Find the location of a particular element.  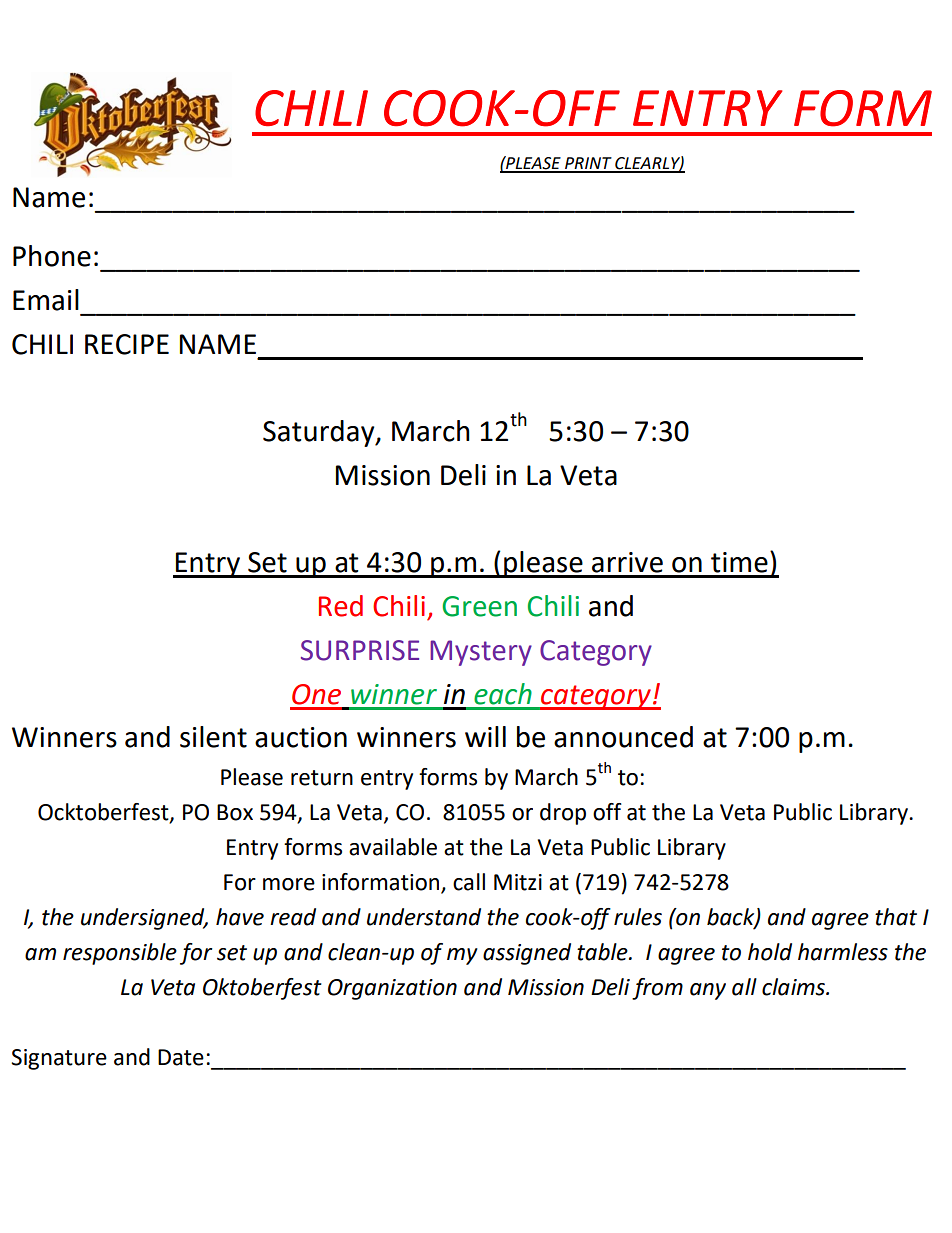

Green is located at coordinates (479, 606).
